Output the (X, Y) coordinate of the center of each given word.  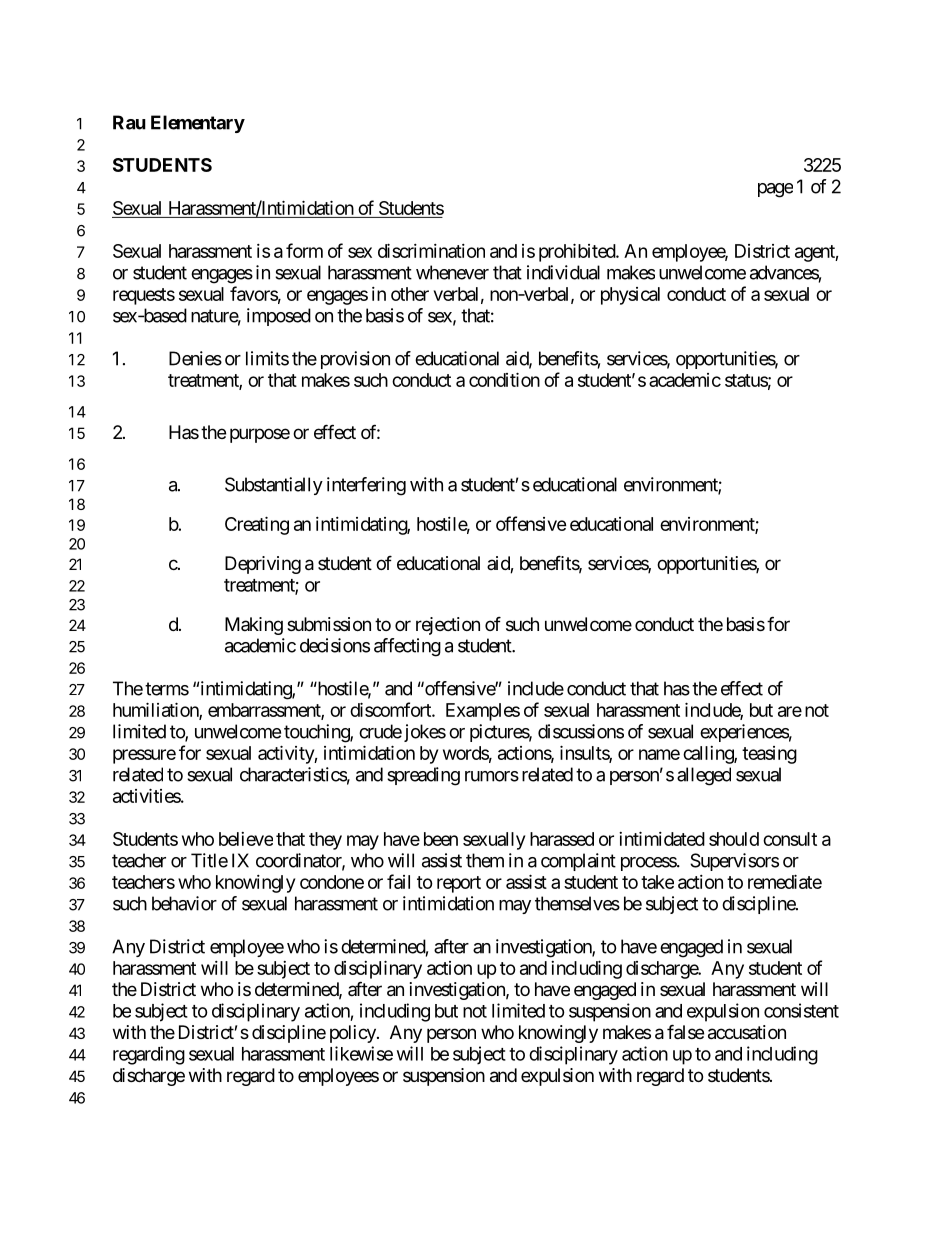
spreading (423, 776)
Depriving (263, 565)
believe (246, 839)
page (775, 190)
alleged (704, 776)
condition (504, 379)
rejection (448, 626)
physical (630, 296)
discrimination (431, 250)
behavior (184, 903)
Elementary (198, 124)
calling (709, 755)
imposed (279, 317)
